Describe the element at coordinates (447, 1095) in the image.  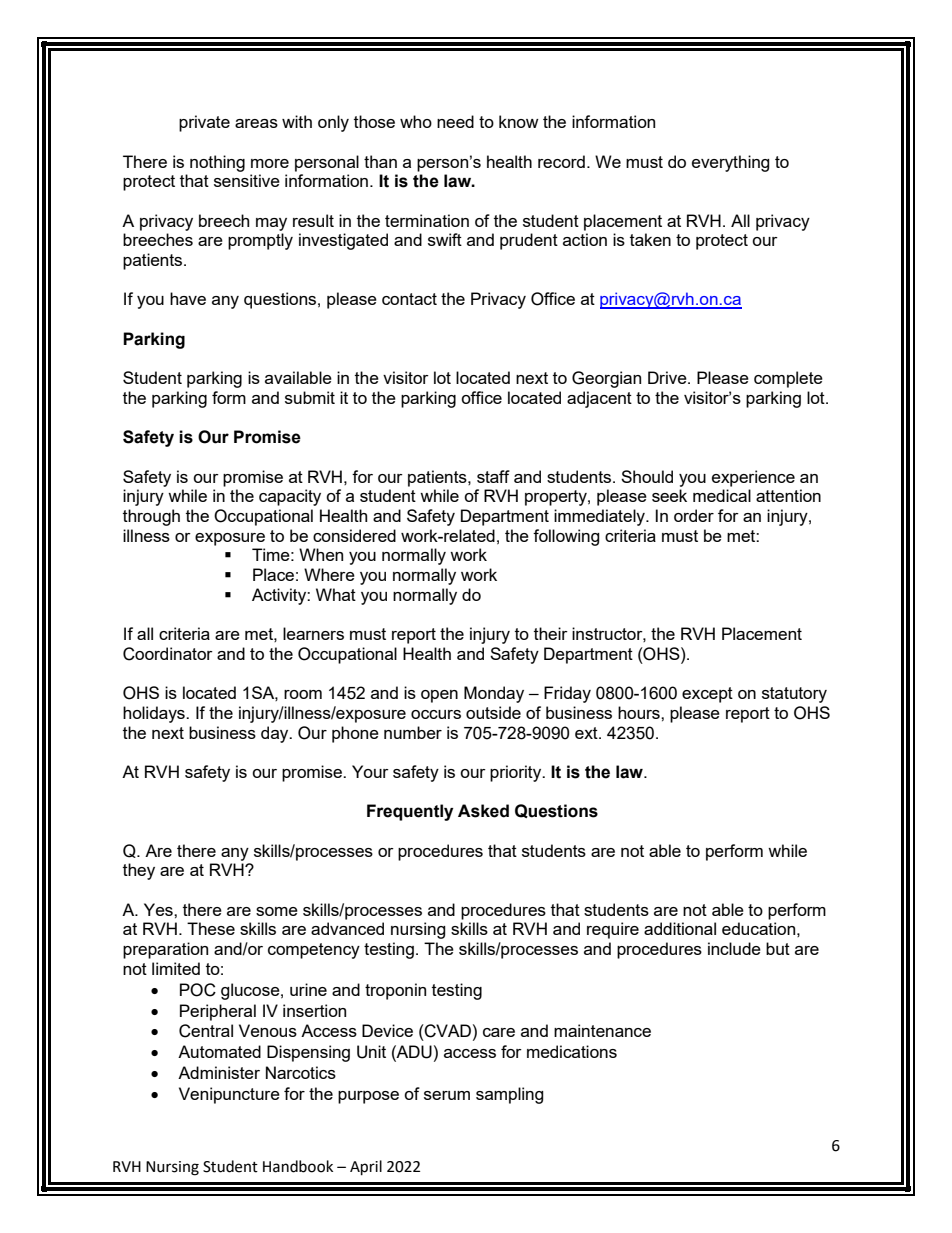
I see `serum` at that location.
